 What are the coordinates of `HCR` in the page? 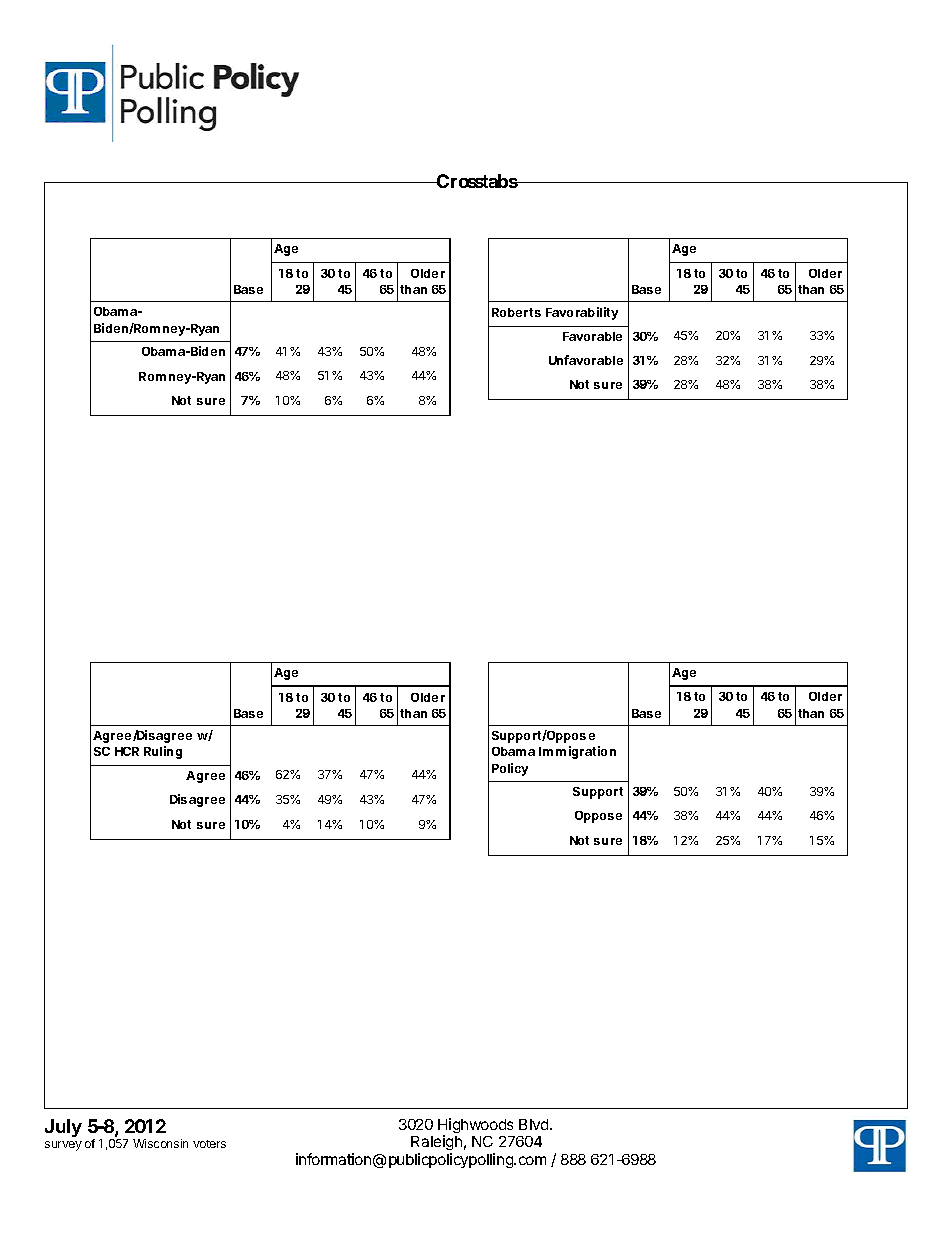 It's located at (127, 751).
